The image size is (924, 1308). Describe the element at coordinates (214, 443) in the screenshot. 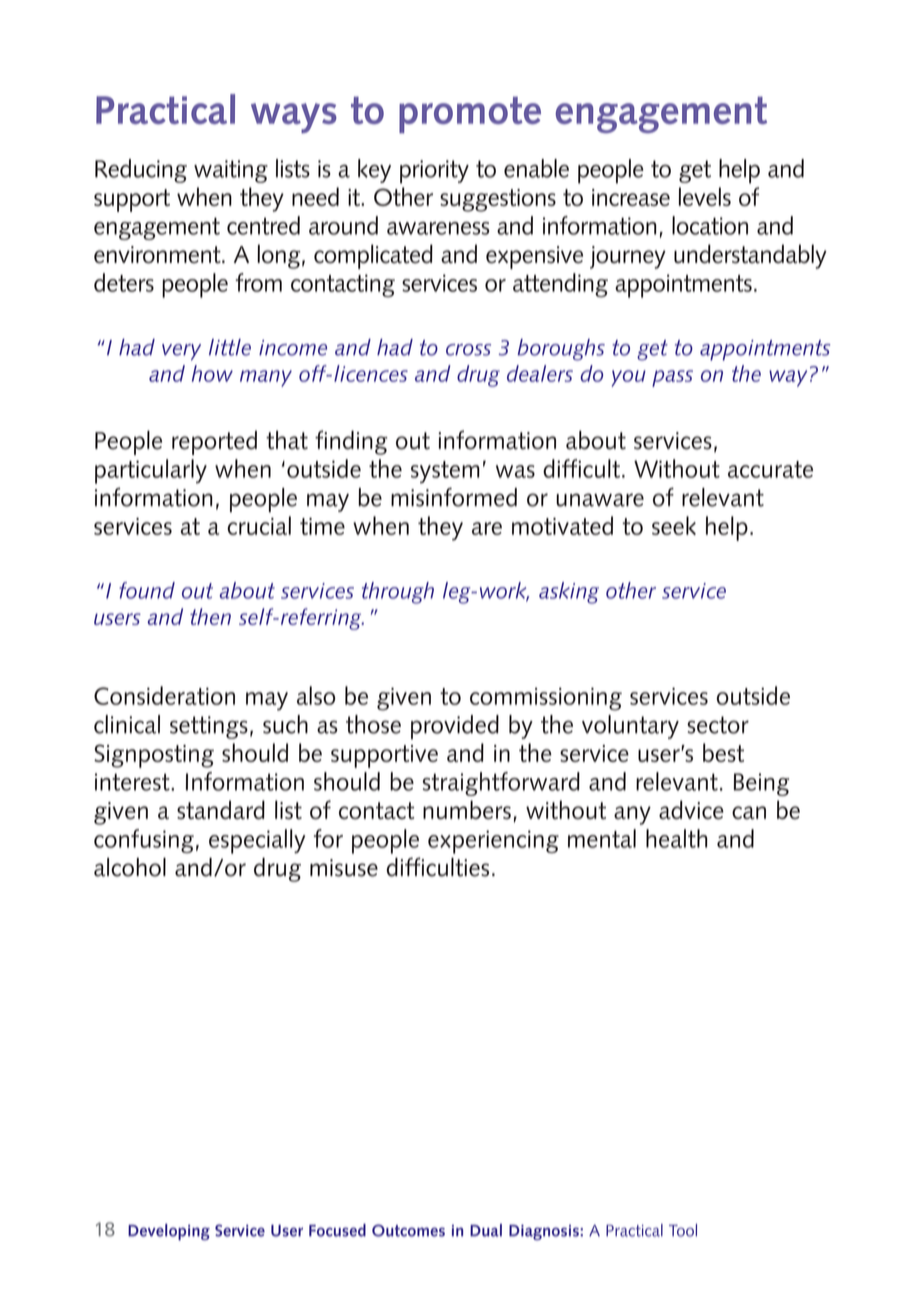

I see `reported` at that location.
